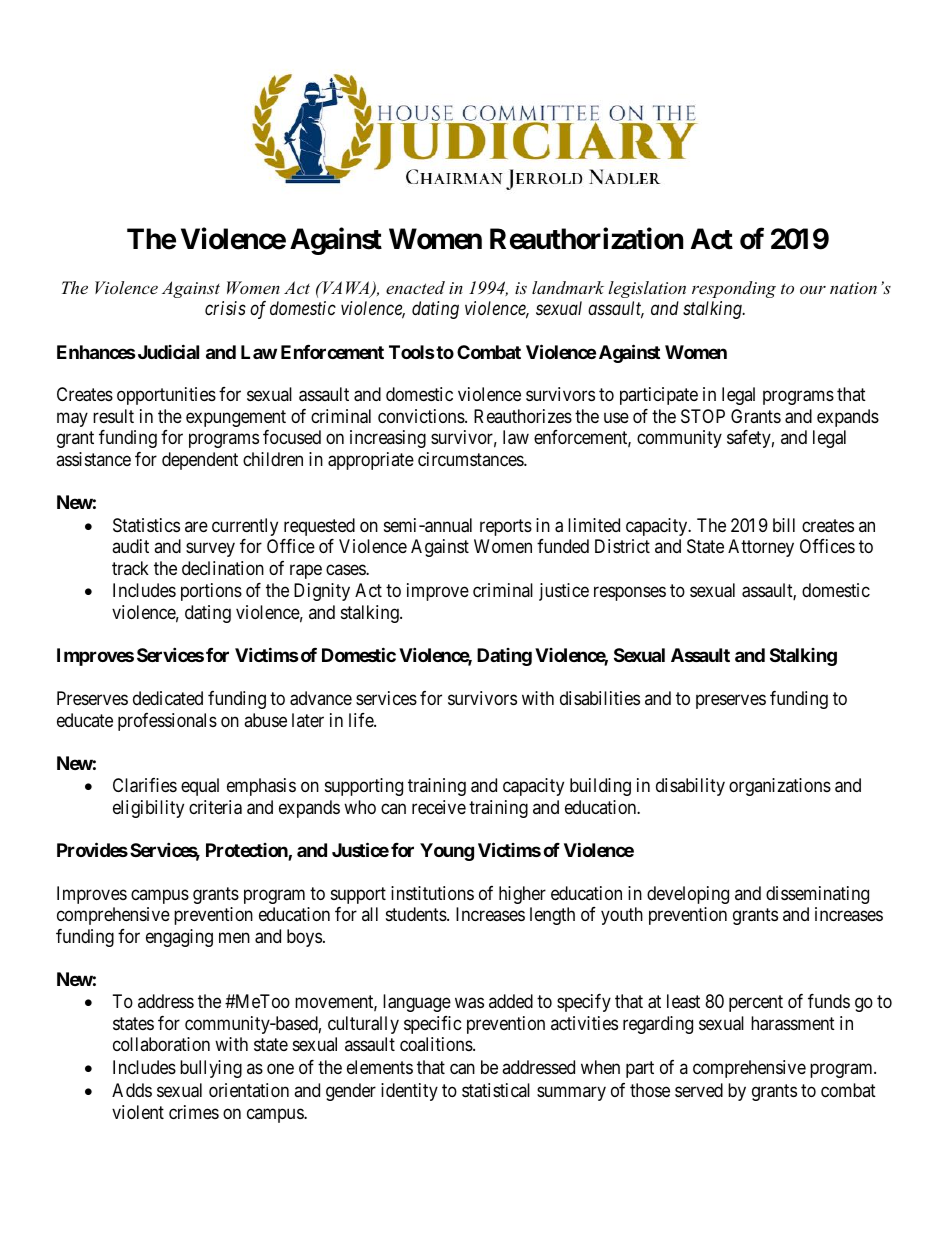 This screenshot has height=1233, width=952. I want to click on Adds, so click(132, 1090).
